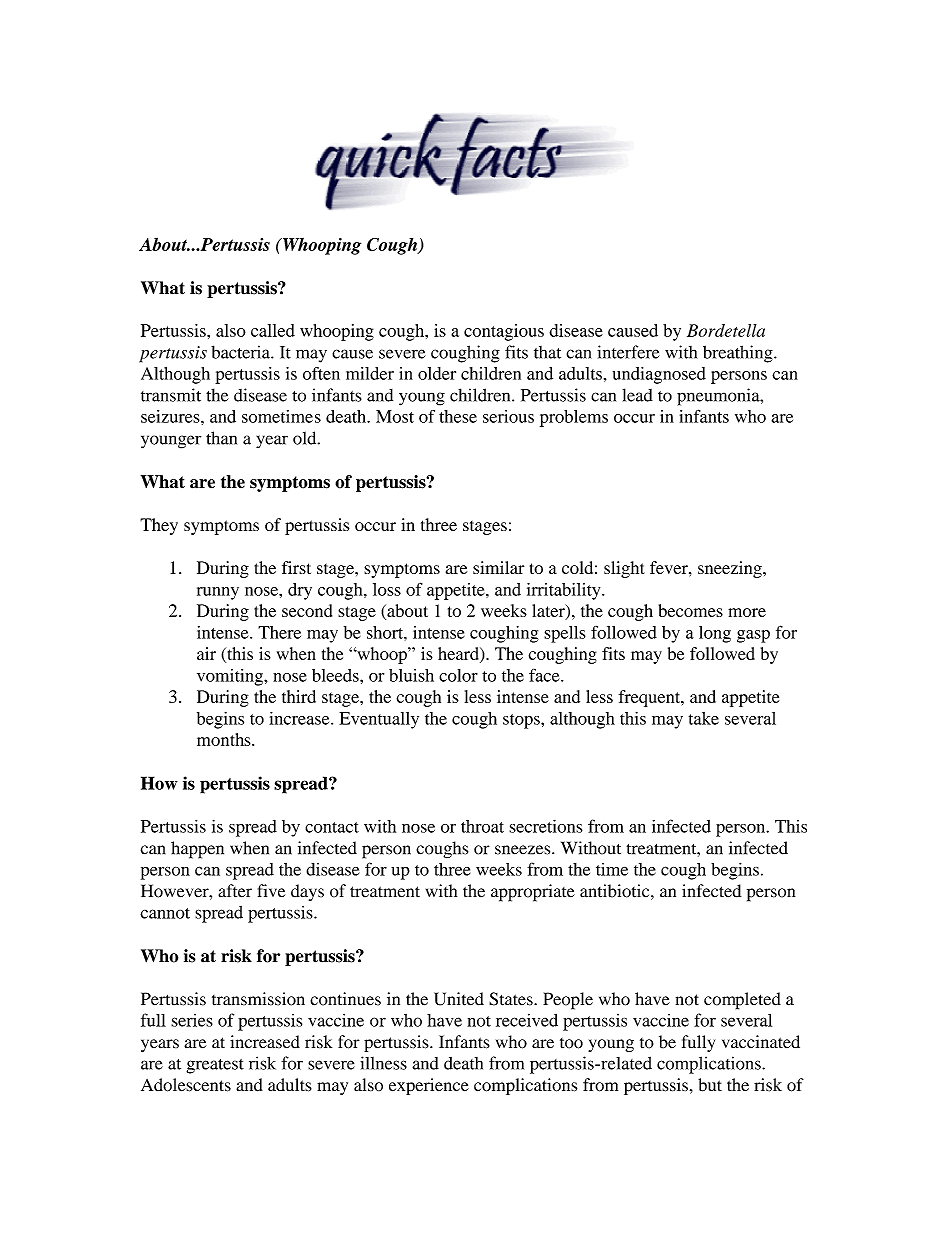  Describe the element at coordinates (546, 826) in the screenshot. I see `secretions` at that location.
